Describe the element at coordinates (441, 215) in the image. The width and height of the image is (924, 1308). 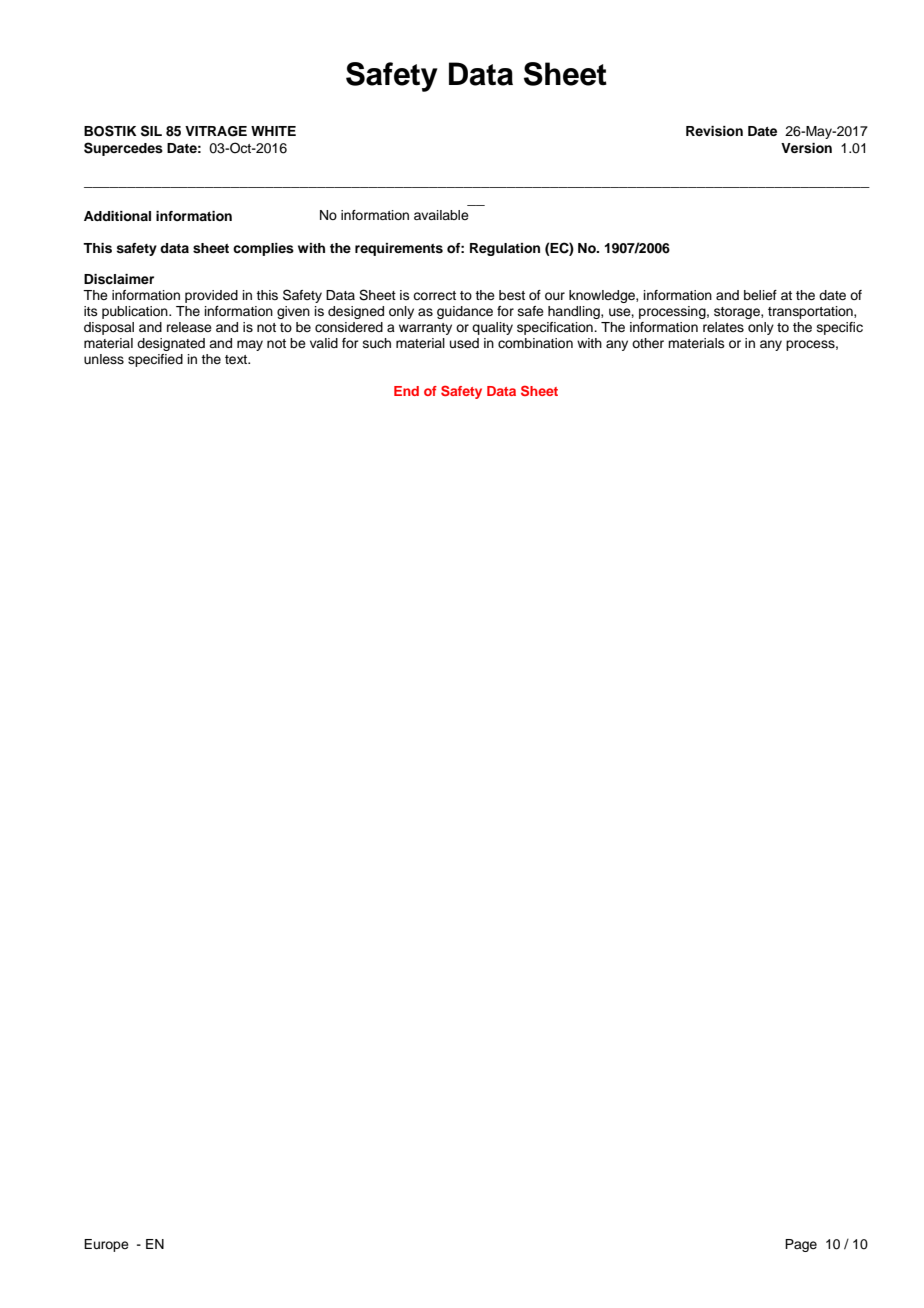
I see `available` at that location.
